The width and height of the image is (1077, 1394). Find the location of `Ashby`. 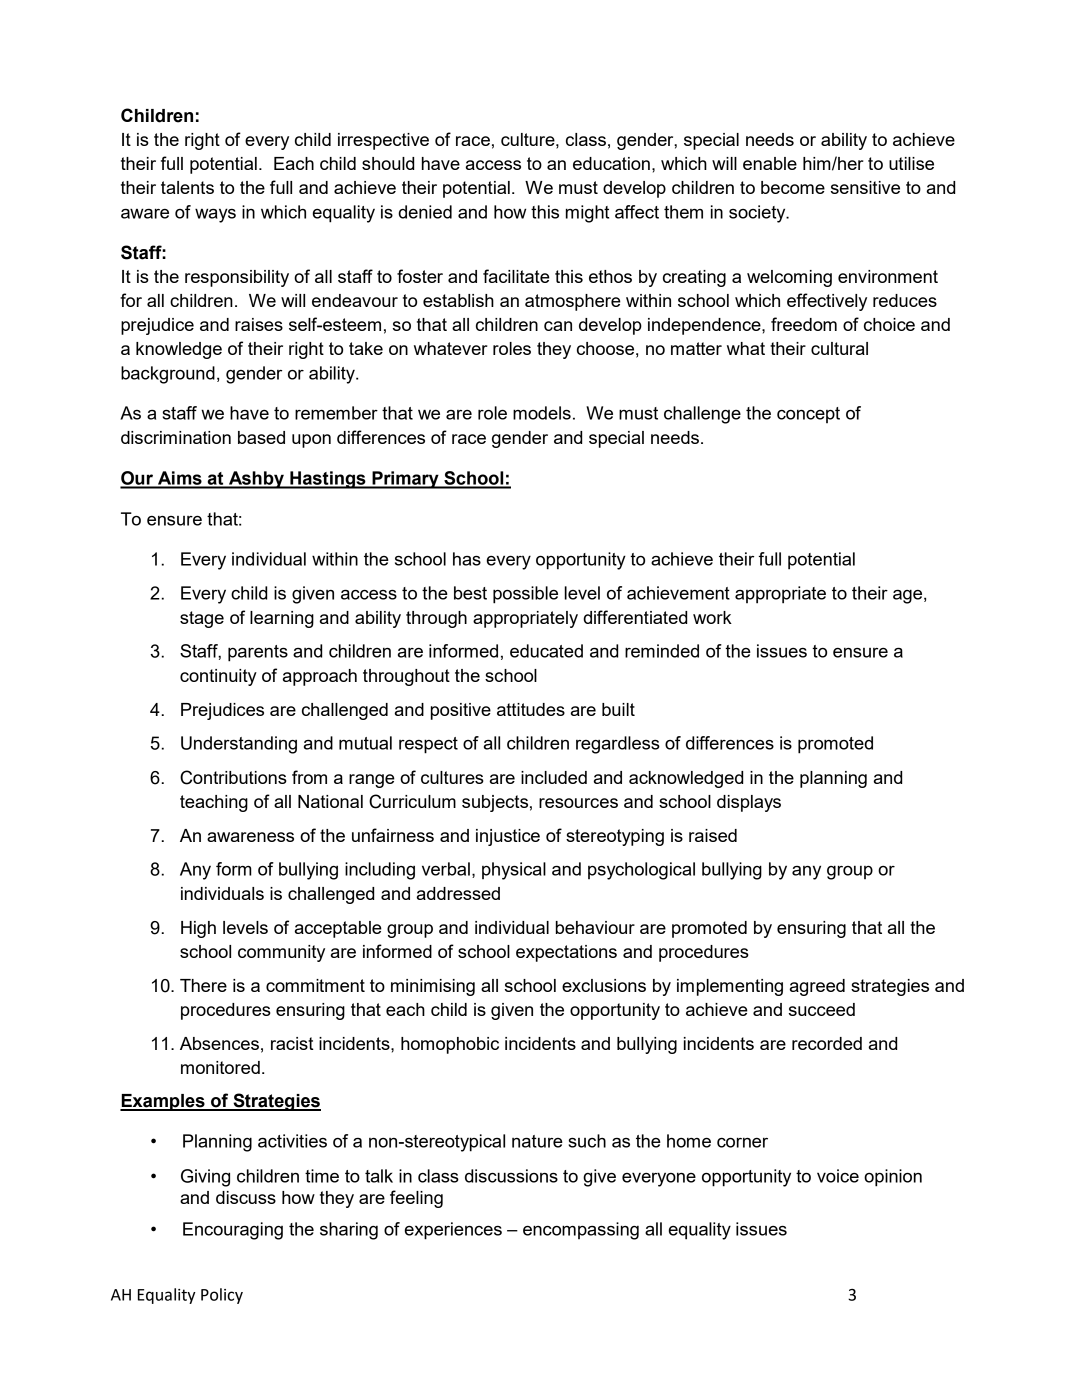

Ashby is located at coordinates (256, 480).
